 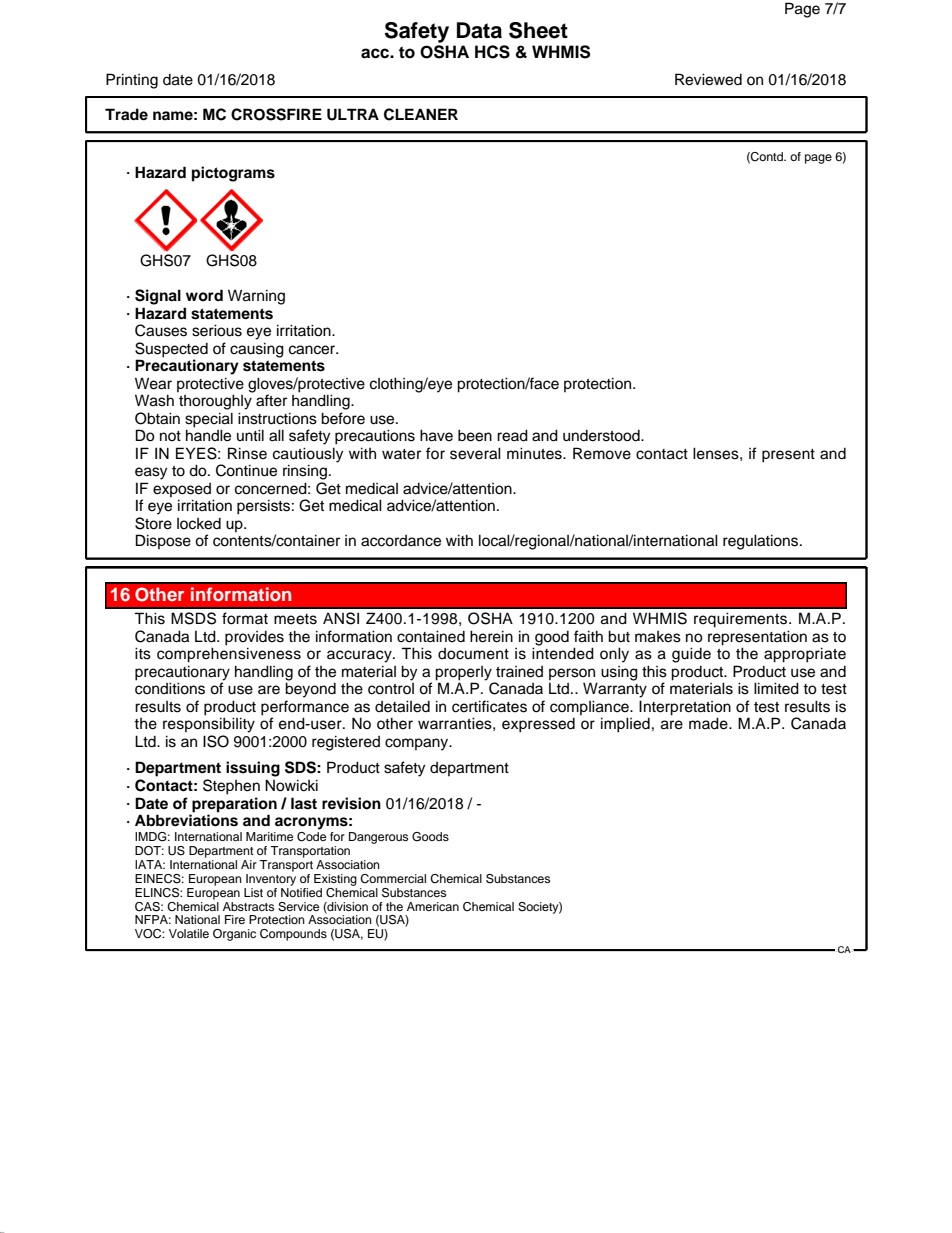 I want to click on word, so click(x=204, y=295).
